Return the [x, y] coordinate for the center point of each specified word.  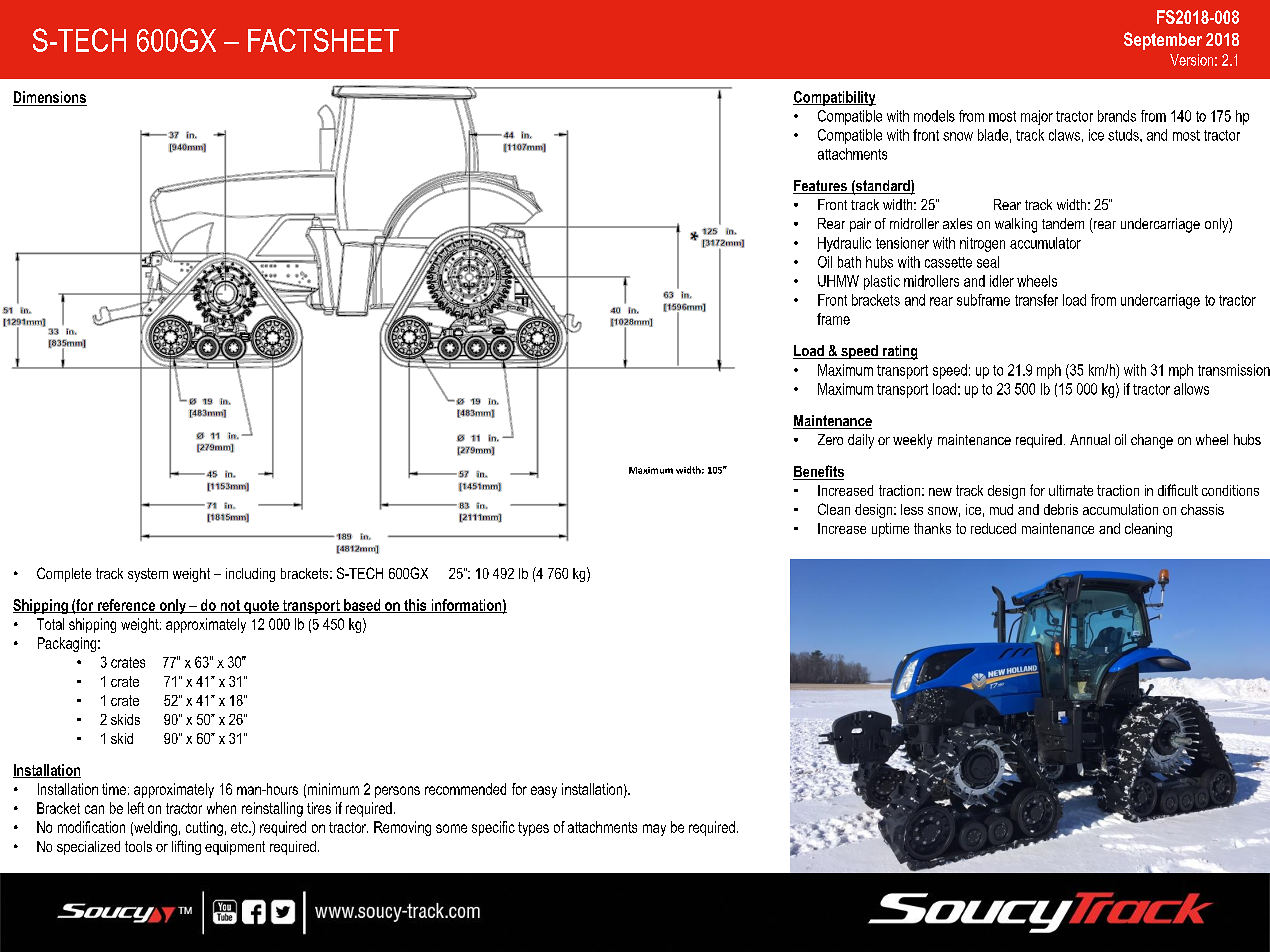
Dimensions [50, 97]
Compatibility [834, 98]
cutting [204, 828]
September [1163, 41]
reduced [993, 528]
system [148, 575]
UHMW [838, 281]
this [415, 606]
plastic [882, 282]
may [654, 830]
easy [544, 792]
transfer [1036, 300]
